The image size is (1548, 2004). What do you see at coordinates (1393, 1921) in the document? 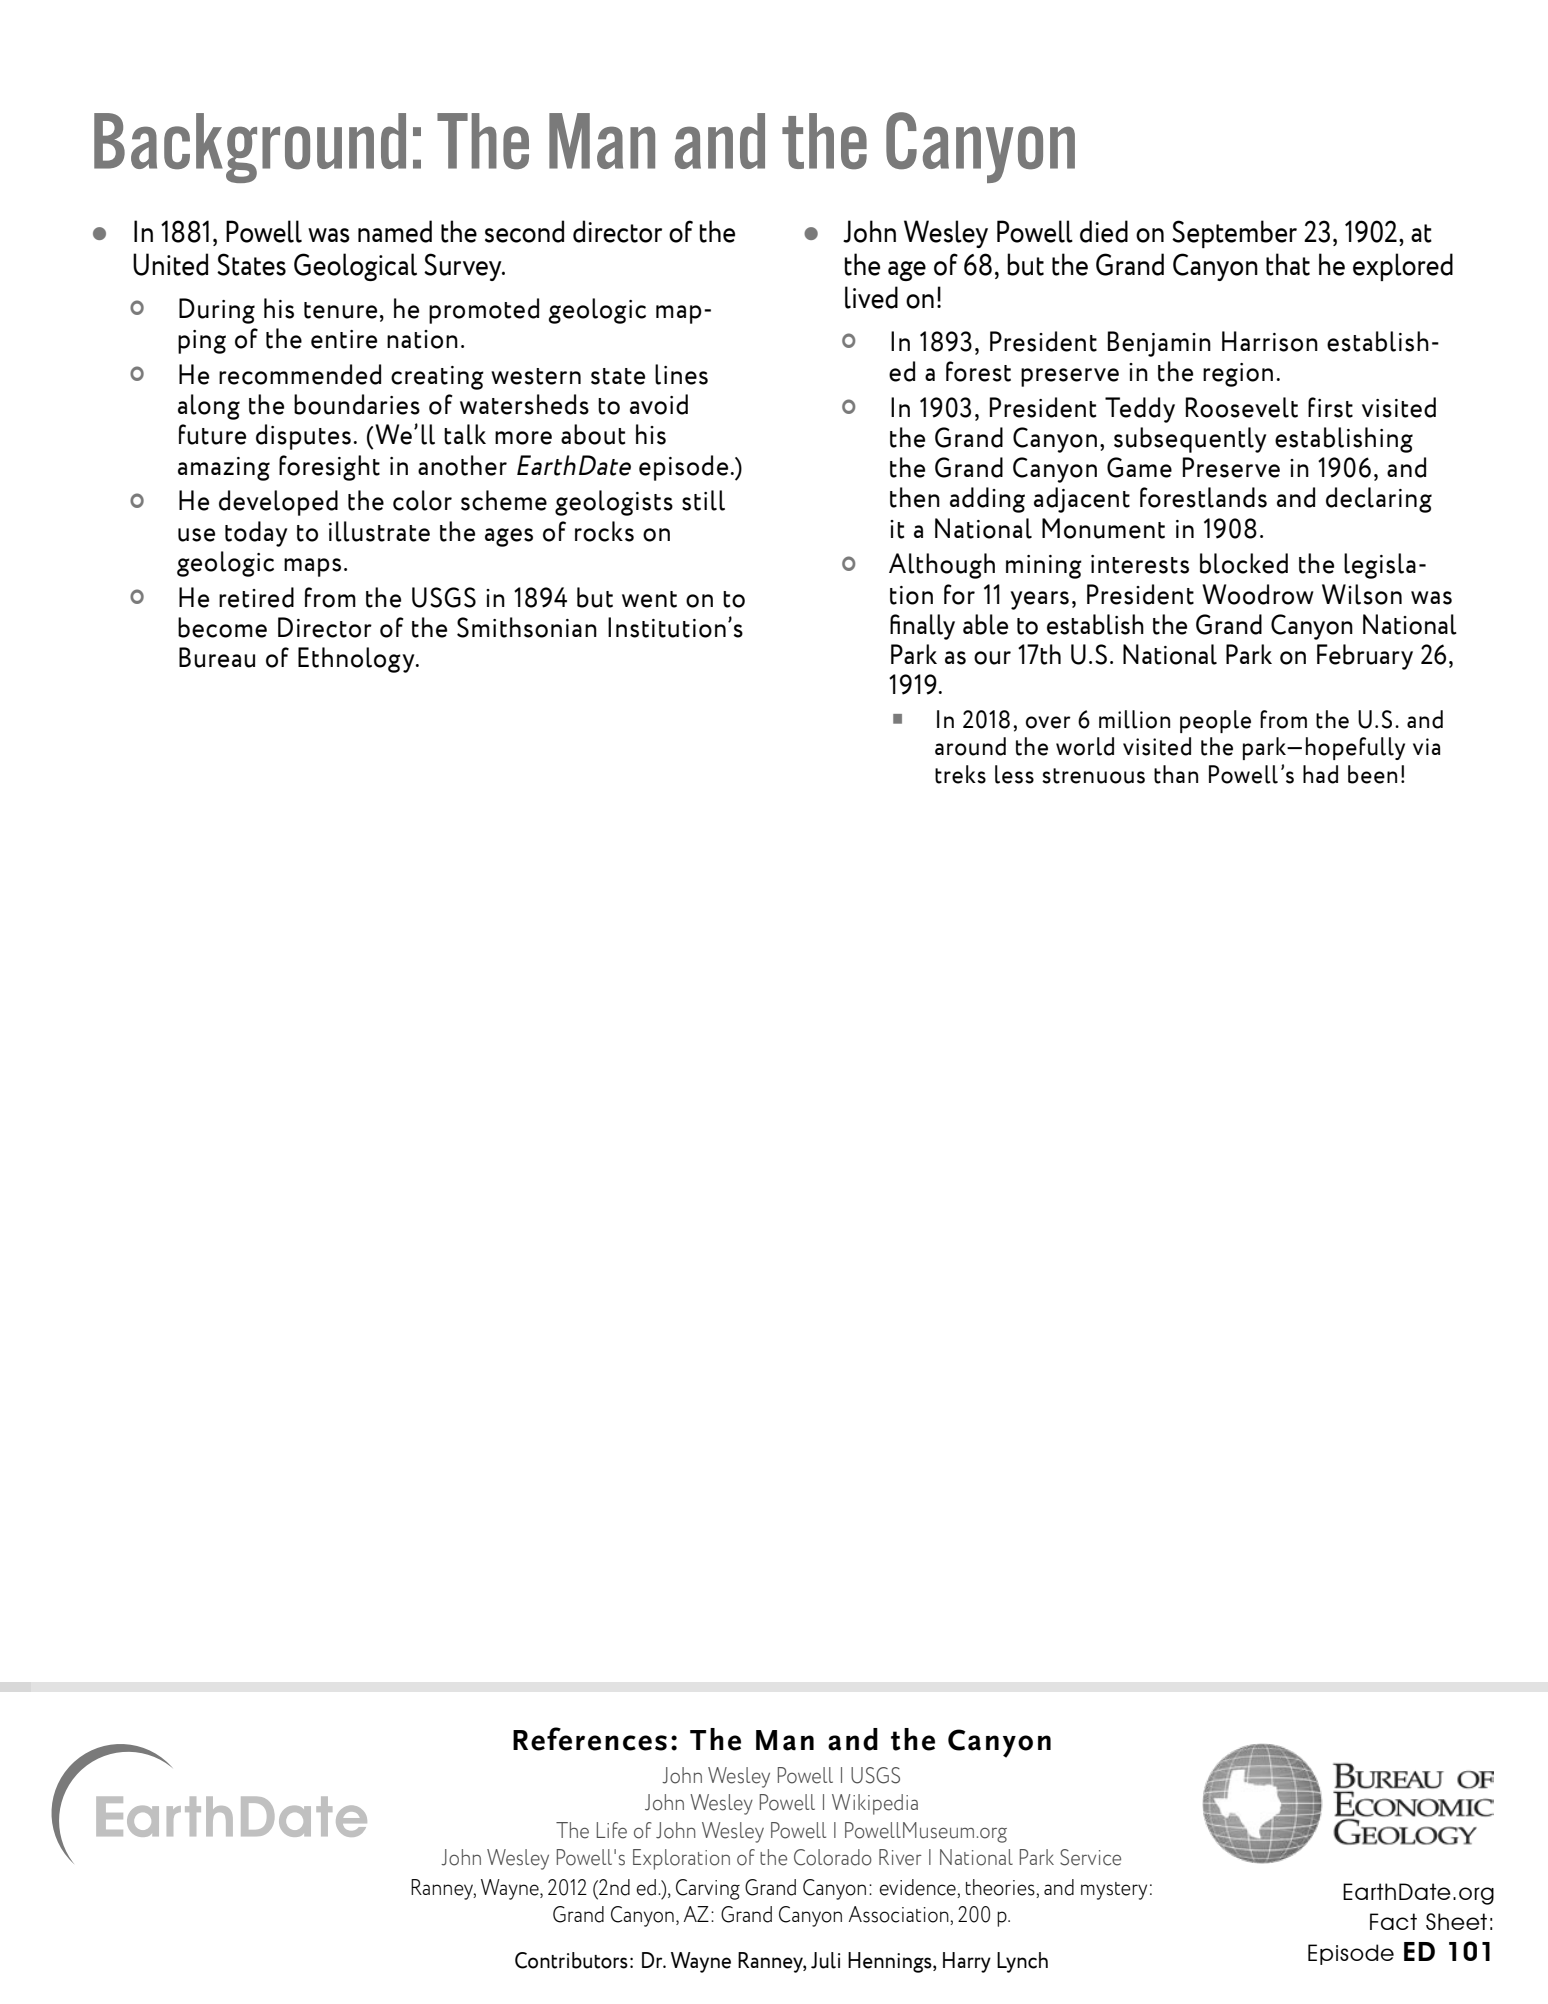
I see `Fact` at bounding box center [1393, 1921].
